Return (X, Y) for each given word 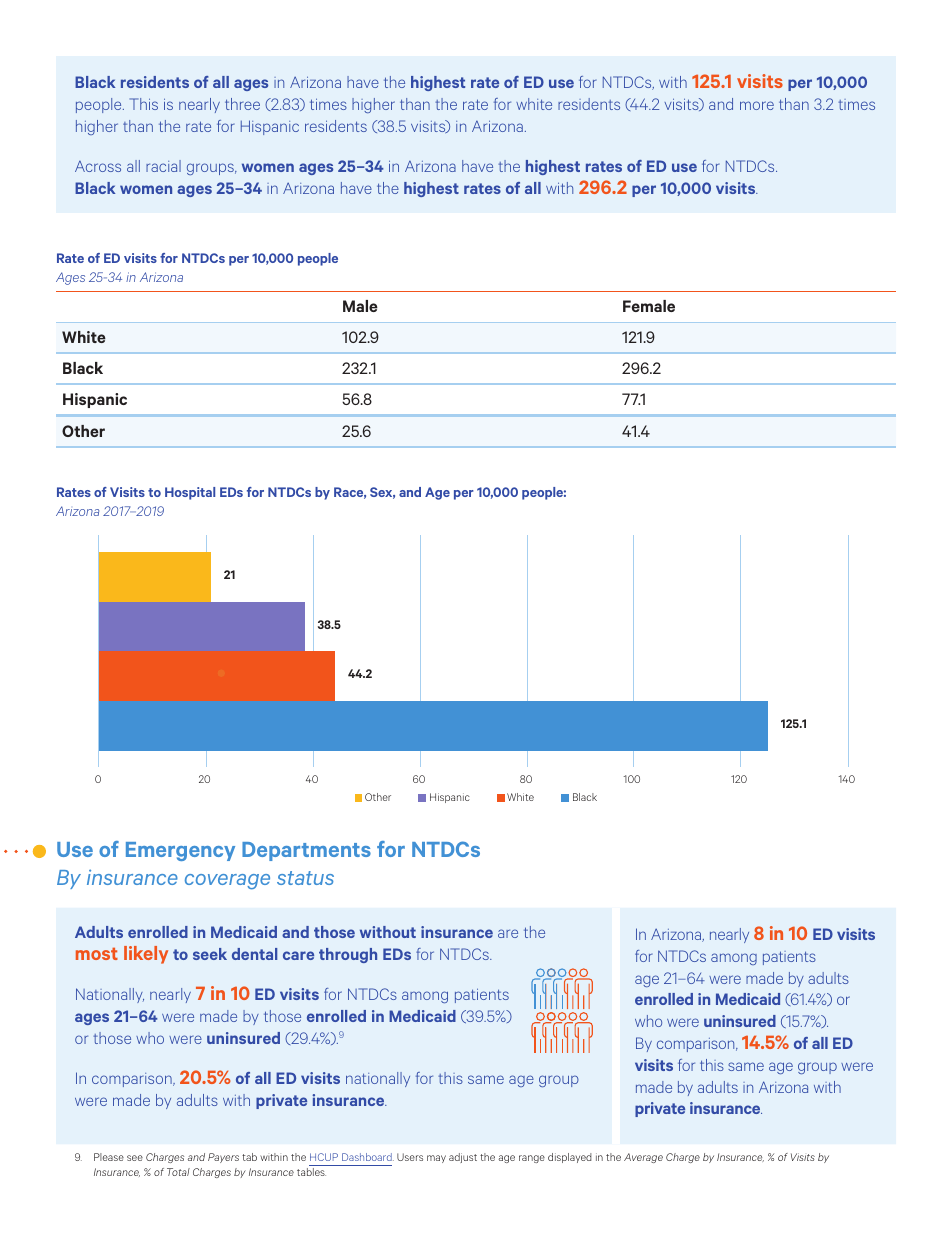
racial (163, 166)
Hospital (190, 493)
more (757, 105)
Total (178, 1172)
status (305, 878)
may (436, 1159)
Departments (306, 851)
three (242, 104)
